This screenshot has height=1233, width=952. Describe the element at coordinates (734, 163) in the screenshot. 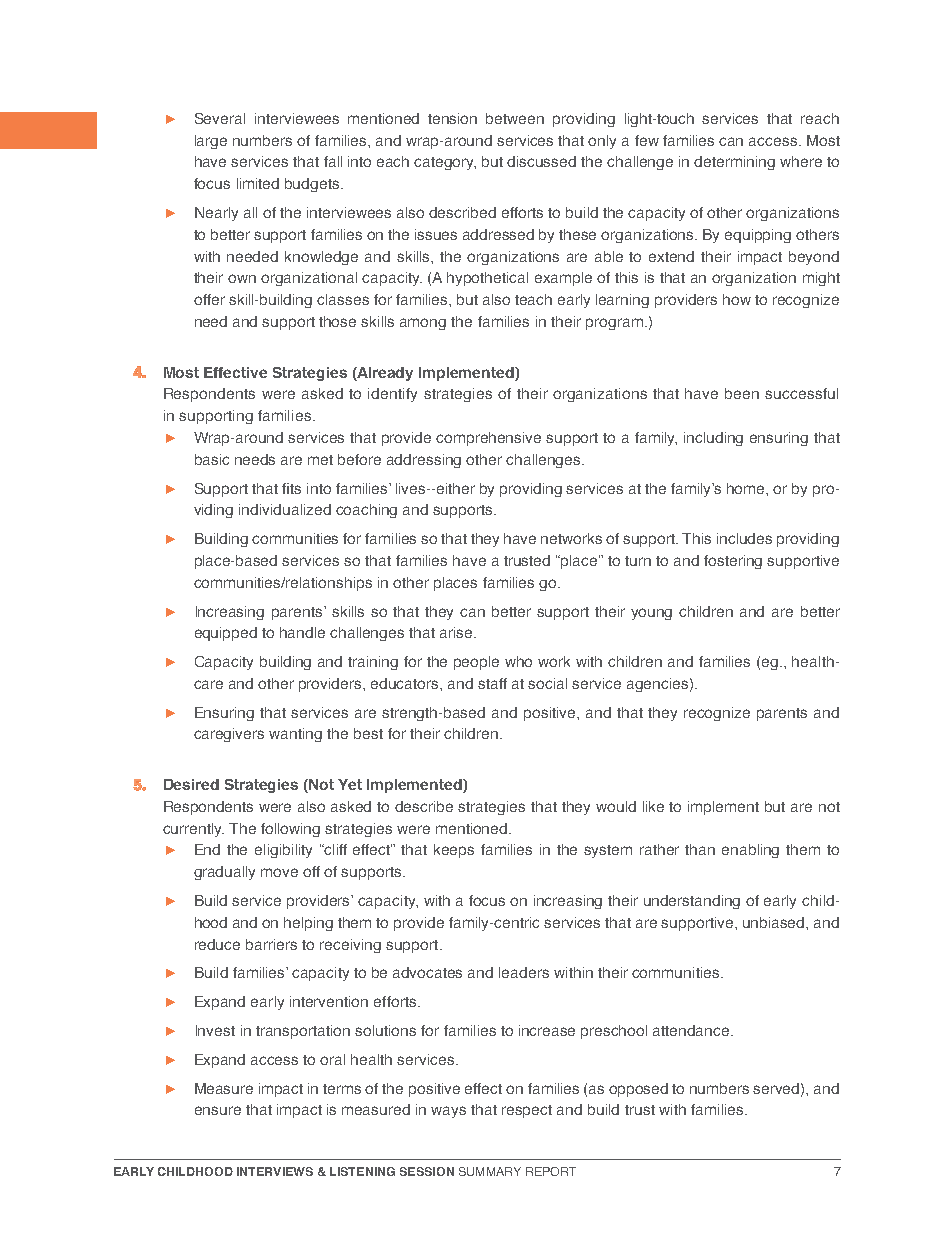

I see `determining` at that location.
